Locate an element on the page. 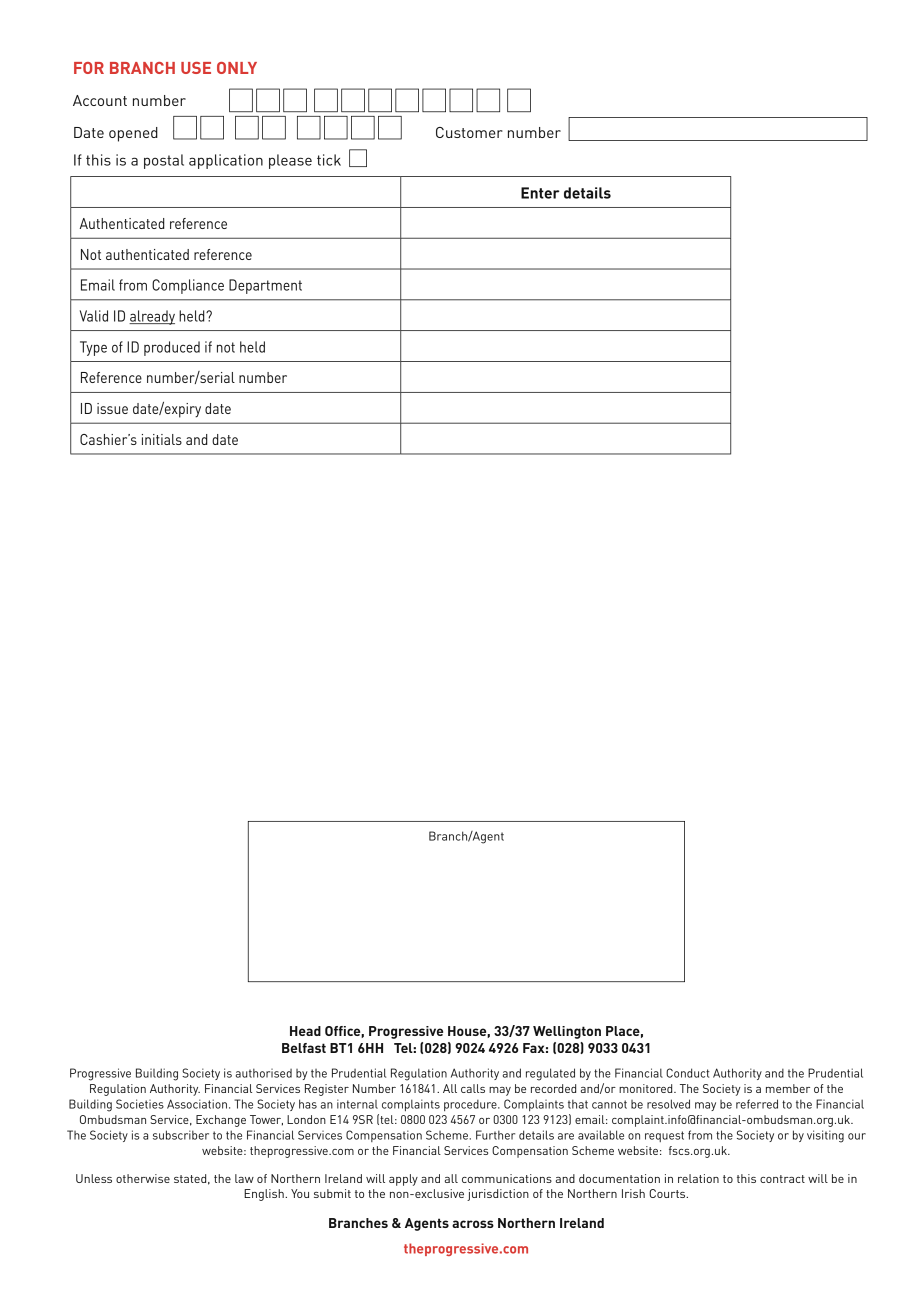  calls is located at coordinates (473, 1088).
